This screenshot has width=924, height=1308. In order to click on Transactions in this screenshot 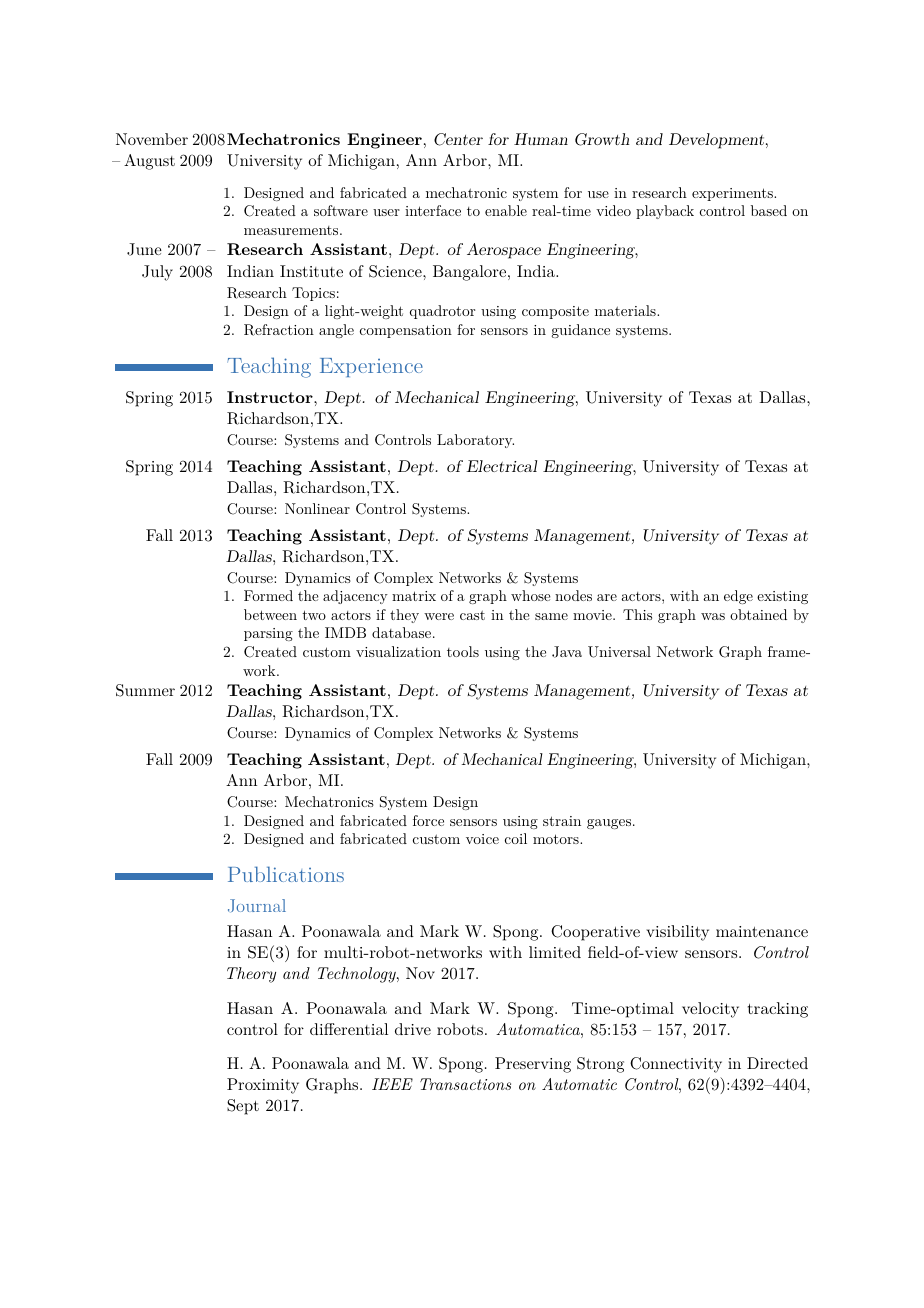, I will do `click(465, 1084)`.
